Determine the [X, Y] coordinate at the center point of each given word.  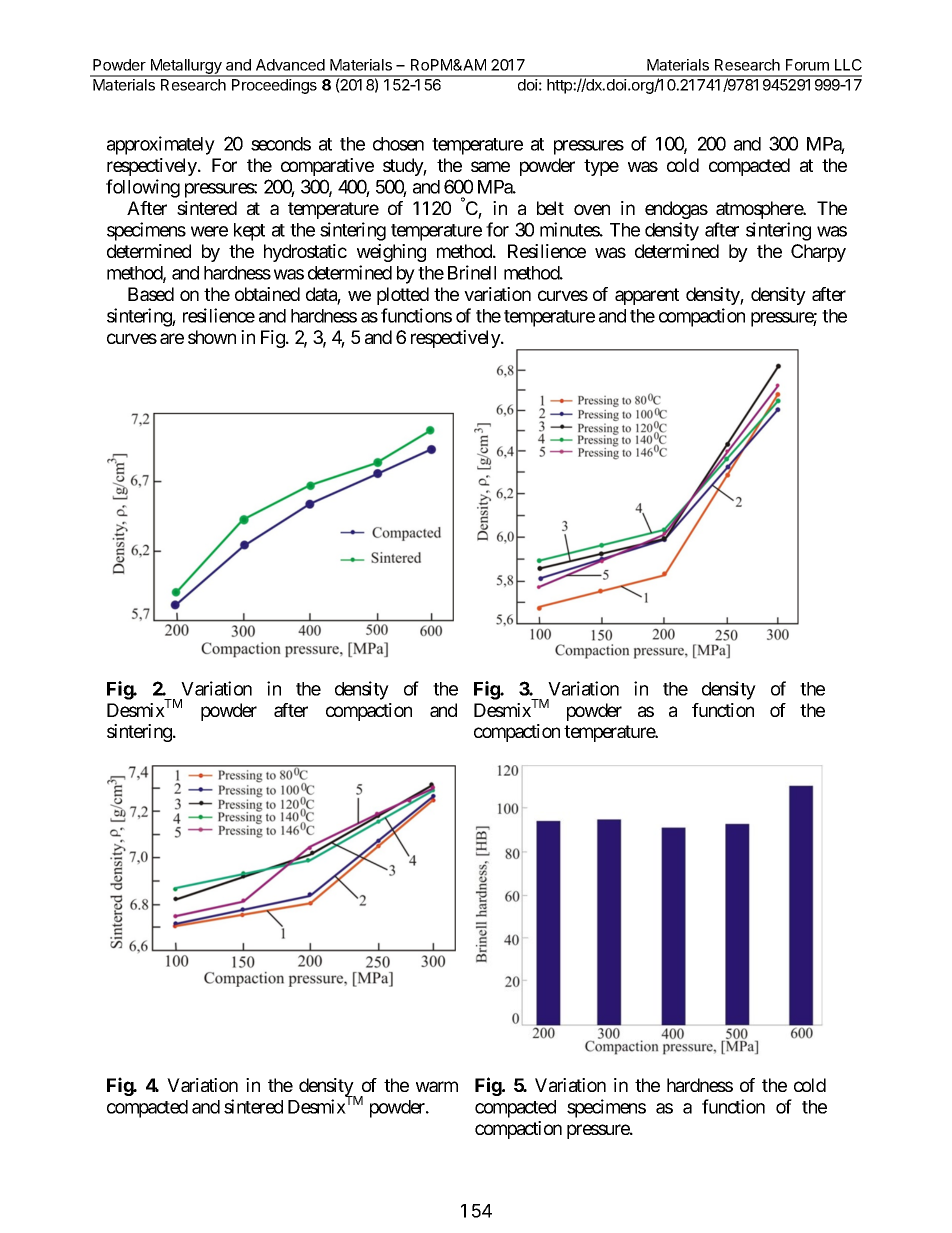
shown [212, 337]
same [490, 166]
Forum [807, 65]
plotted [403, 296]
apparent [647, 296]
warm [437, 1086]
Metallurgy [186, 67]
